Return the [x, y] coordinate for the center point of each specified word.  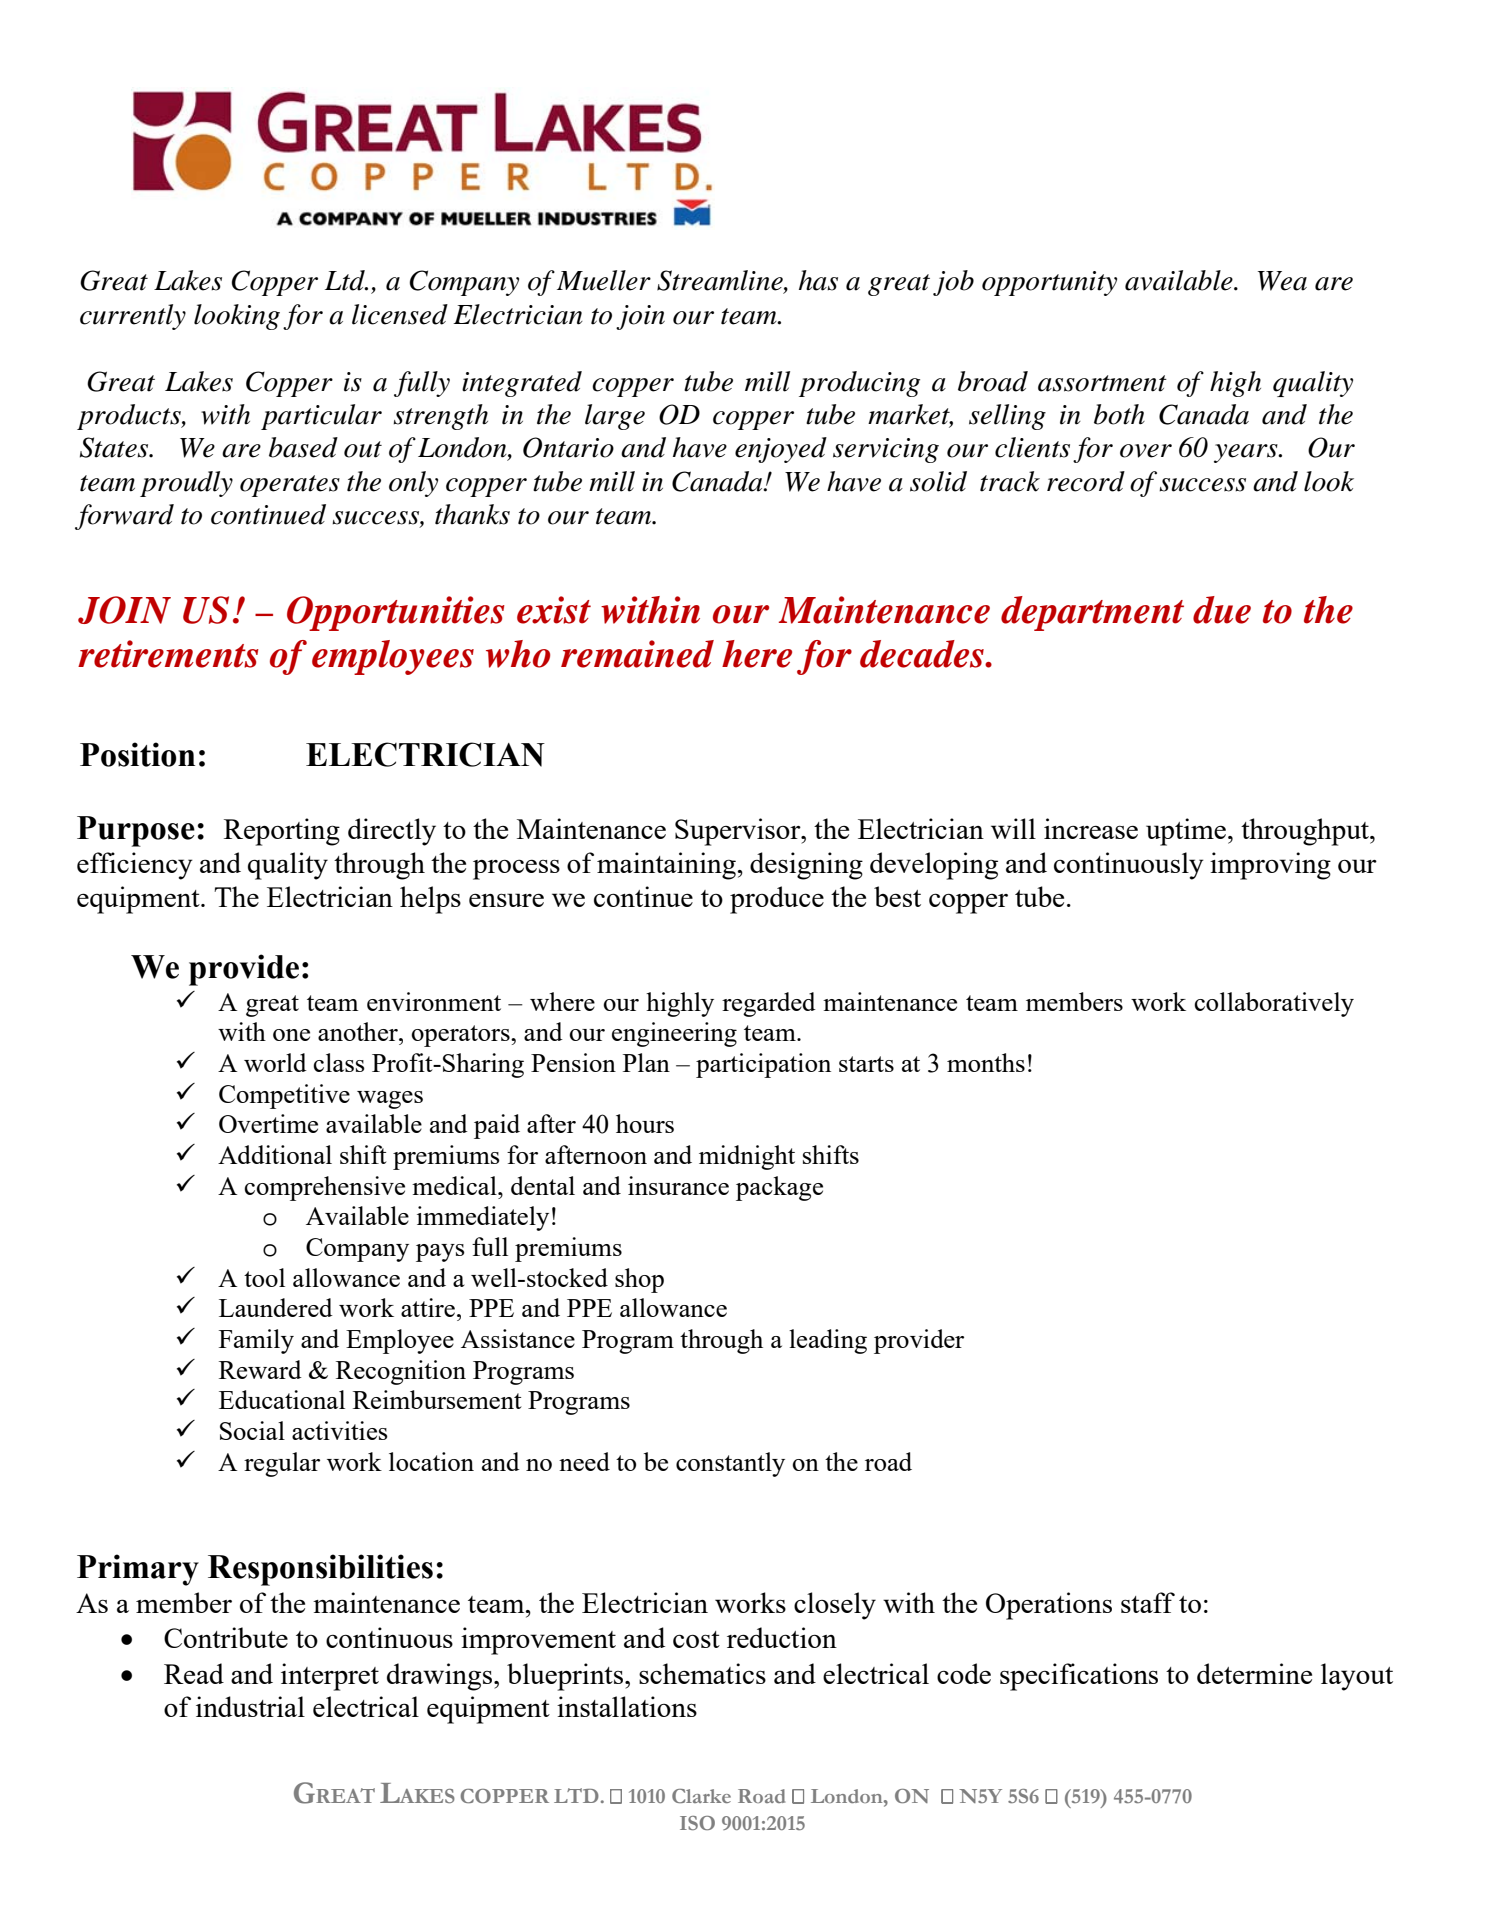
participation [763, 1065]
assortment [1102, 383]
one [291, 1035]
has [818, 280]
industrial [250, 1706]
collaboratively [1274, 1004]
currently [133, 317]
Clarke [701, 1796]
